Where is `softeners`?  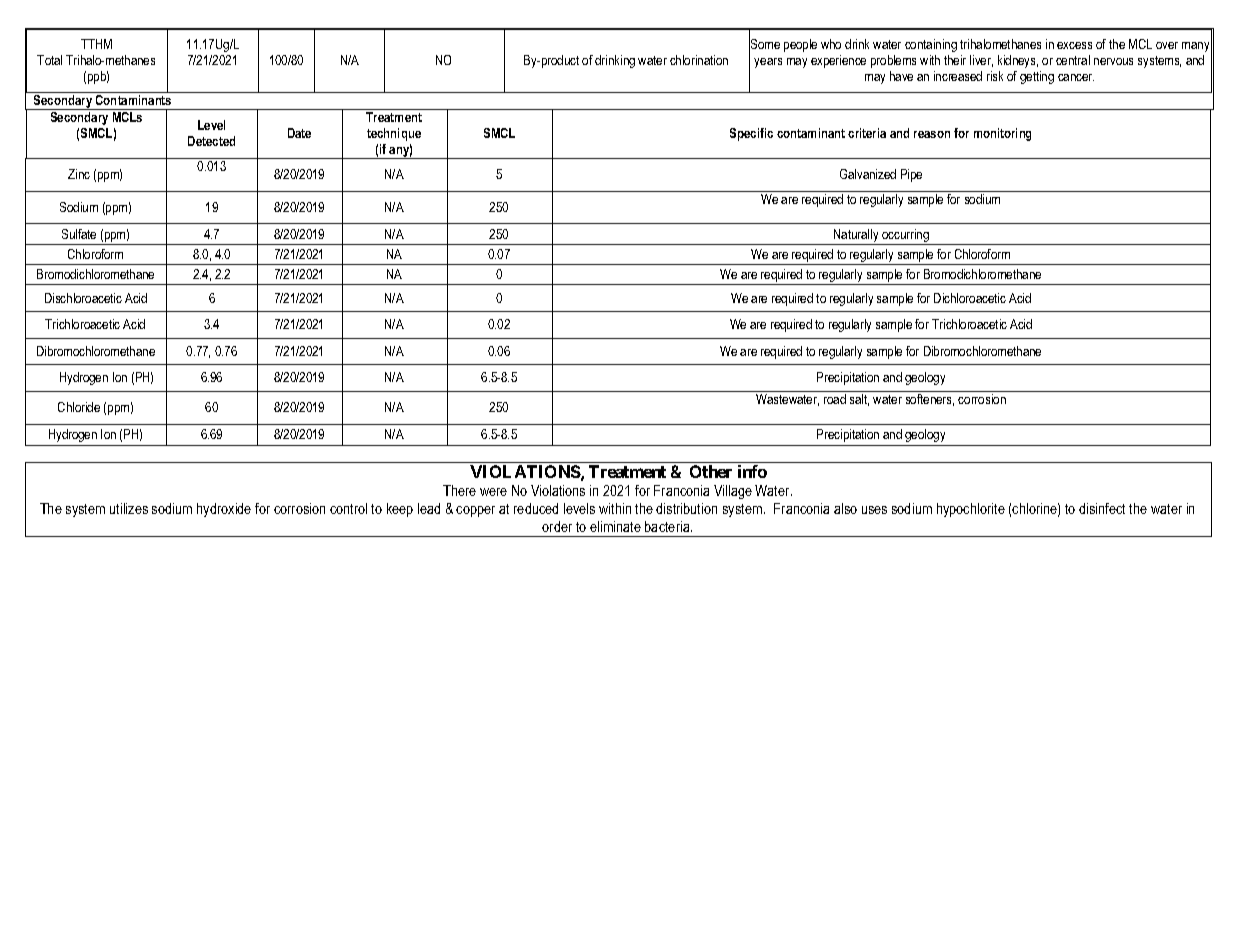
softeners is located at coordinates (930, 400).
